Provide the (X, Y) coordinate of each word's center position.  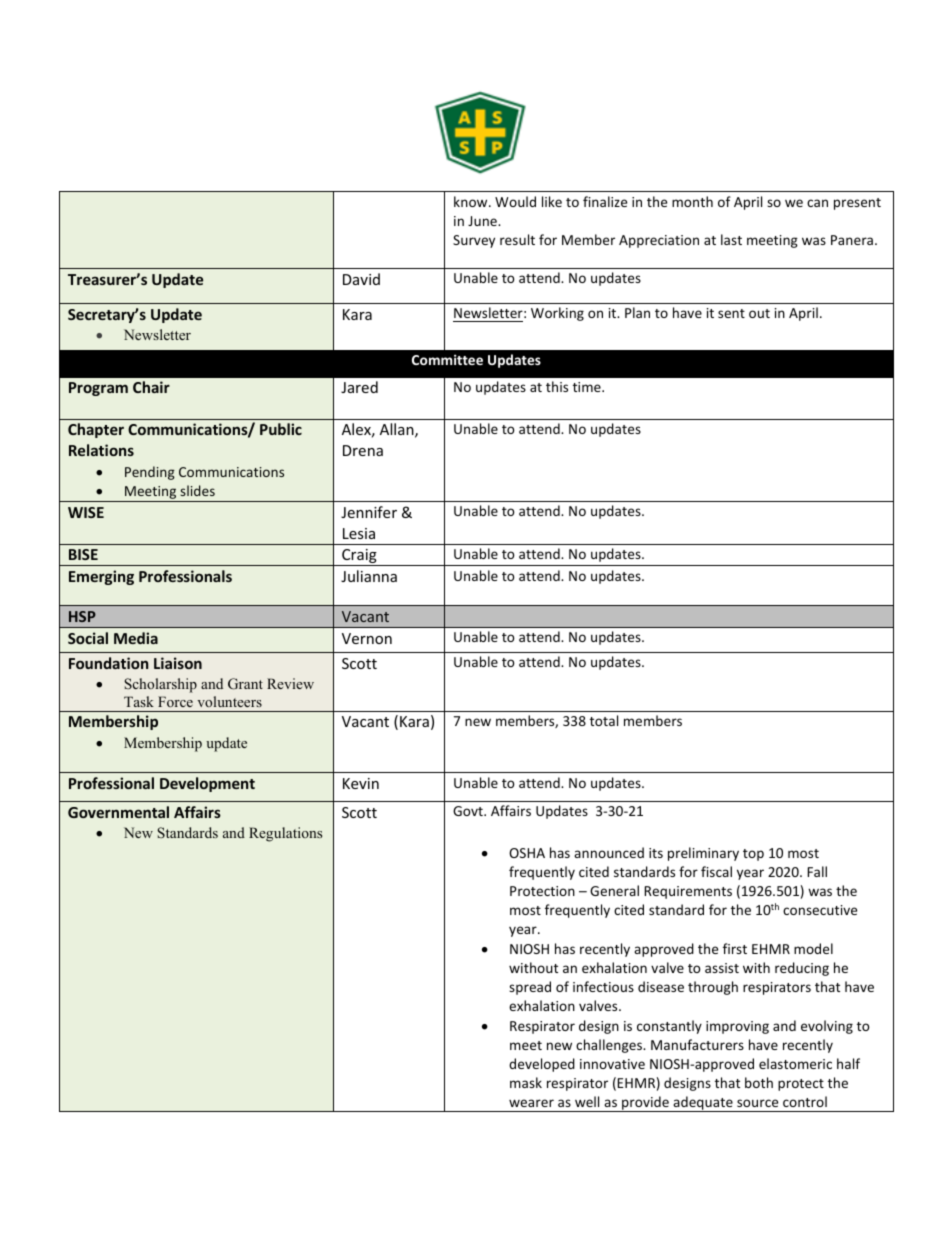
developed (542, 1065)
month (692, 201)
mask (526, 1082)
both (759, 1082)
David (361, 279)
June (483, 221)
